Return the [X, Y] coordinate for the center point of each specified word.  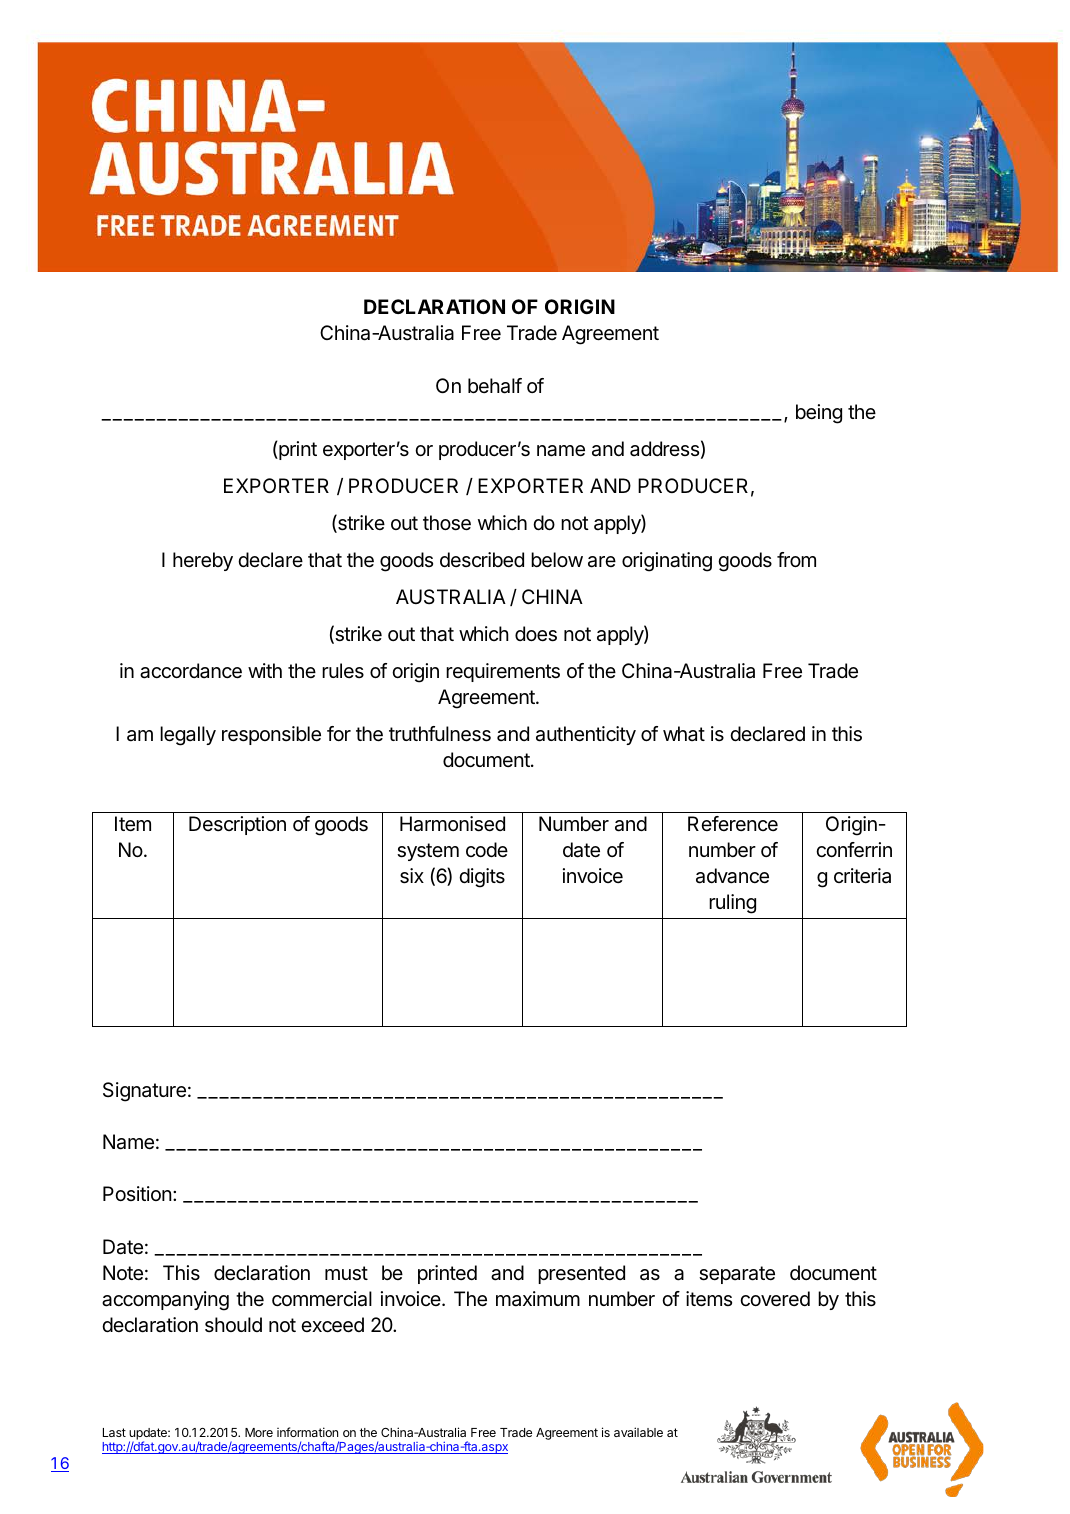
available [638, 1432]
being [819, 414]
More [259, 1432]
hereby [203, 561]
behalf [495, 386]
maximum [538, 1299]
